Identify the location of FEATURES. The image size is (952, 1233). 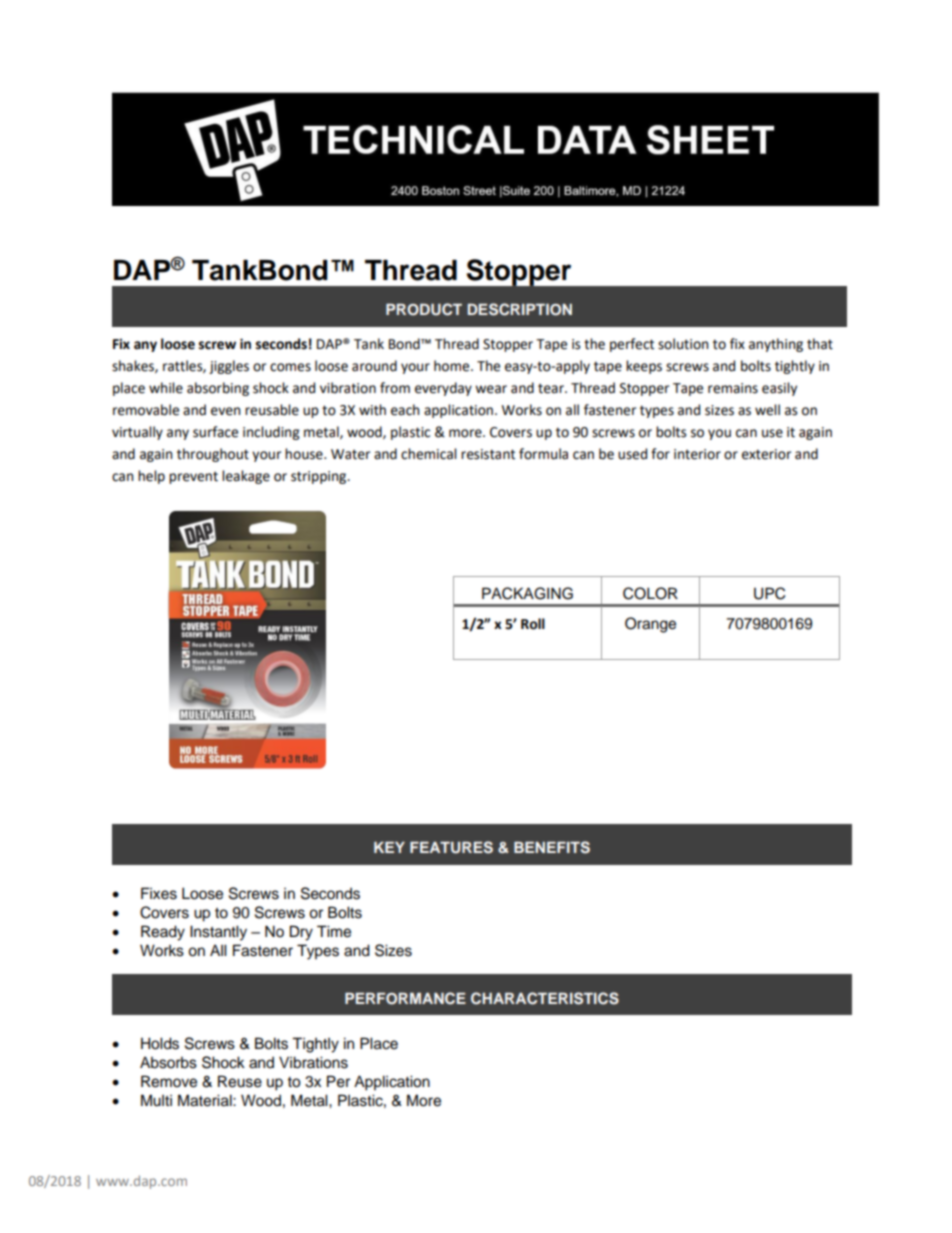
(451, 847).
